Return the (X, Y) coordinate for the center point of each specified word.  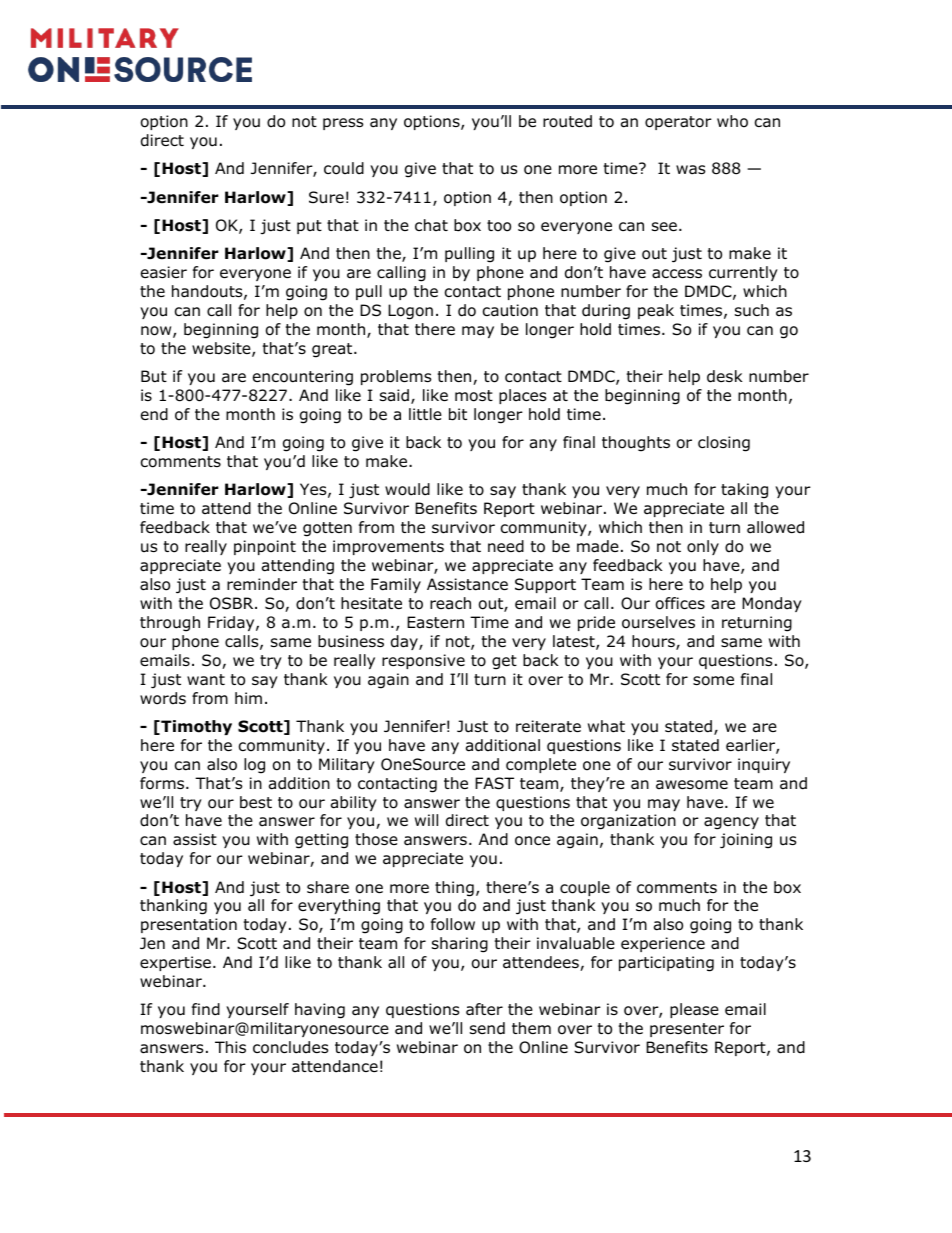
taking (744, 491)
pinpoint (265, 547)
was (690, 170)
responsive (423, 661)
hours (654, 642)
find (206, 1009)
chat (431, 225)
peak (656, 311)
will (426, 820)
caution (510, 310)
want (206, 680)
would (407, 489)
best (256, 802)
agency (731, 823)
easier (164, 272)
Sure (326, 197)
